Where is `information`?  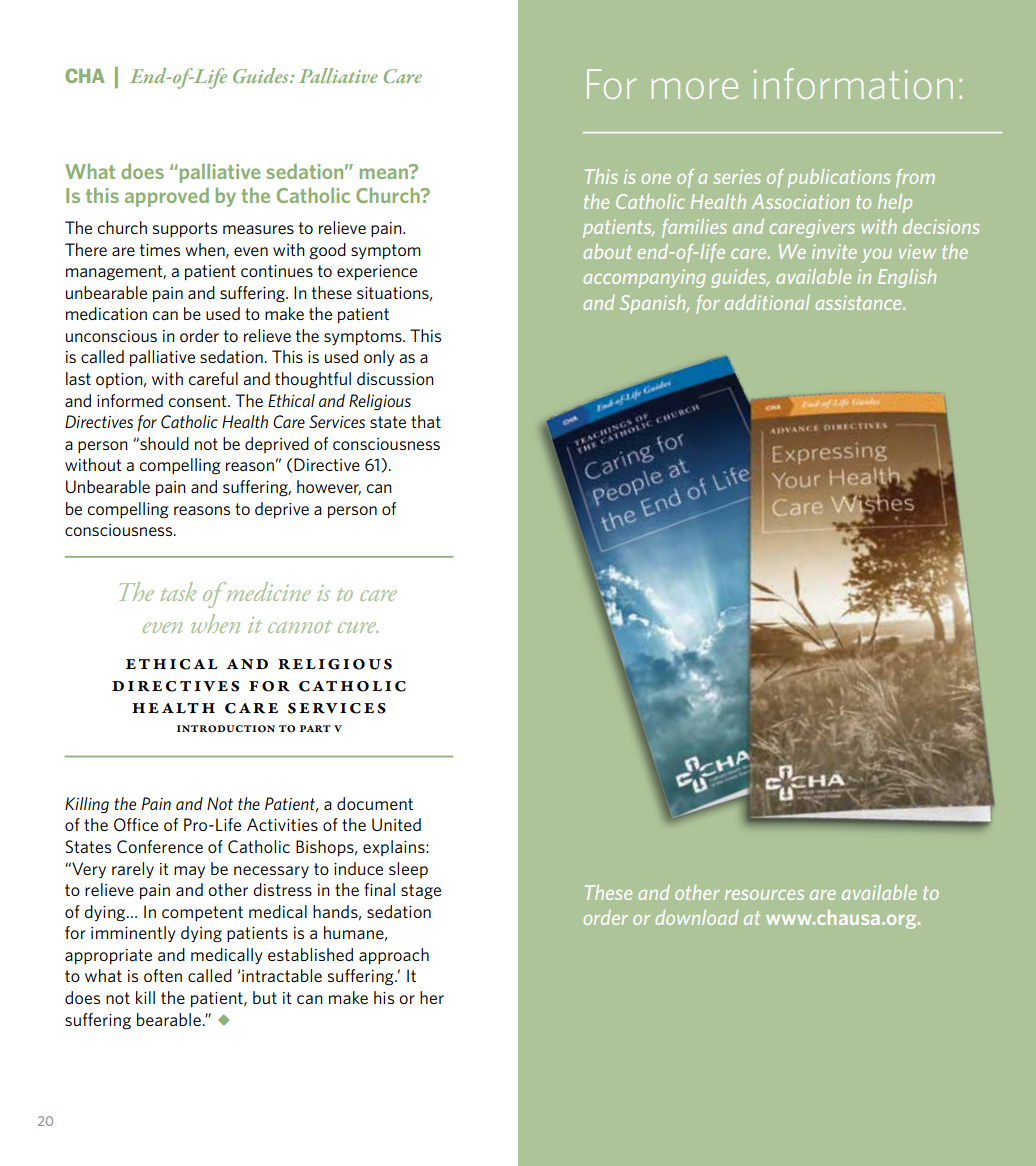
information is located at coordinates (853, 83).
